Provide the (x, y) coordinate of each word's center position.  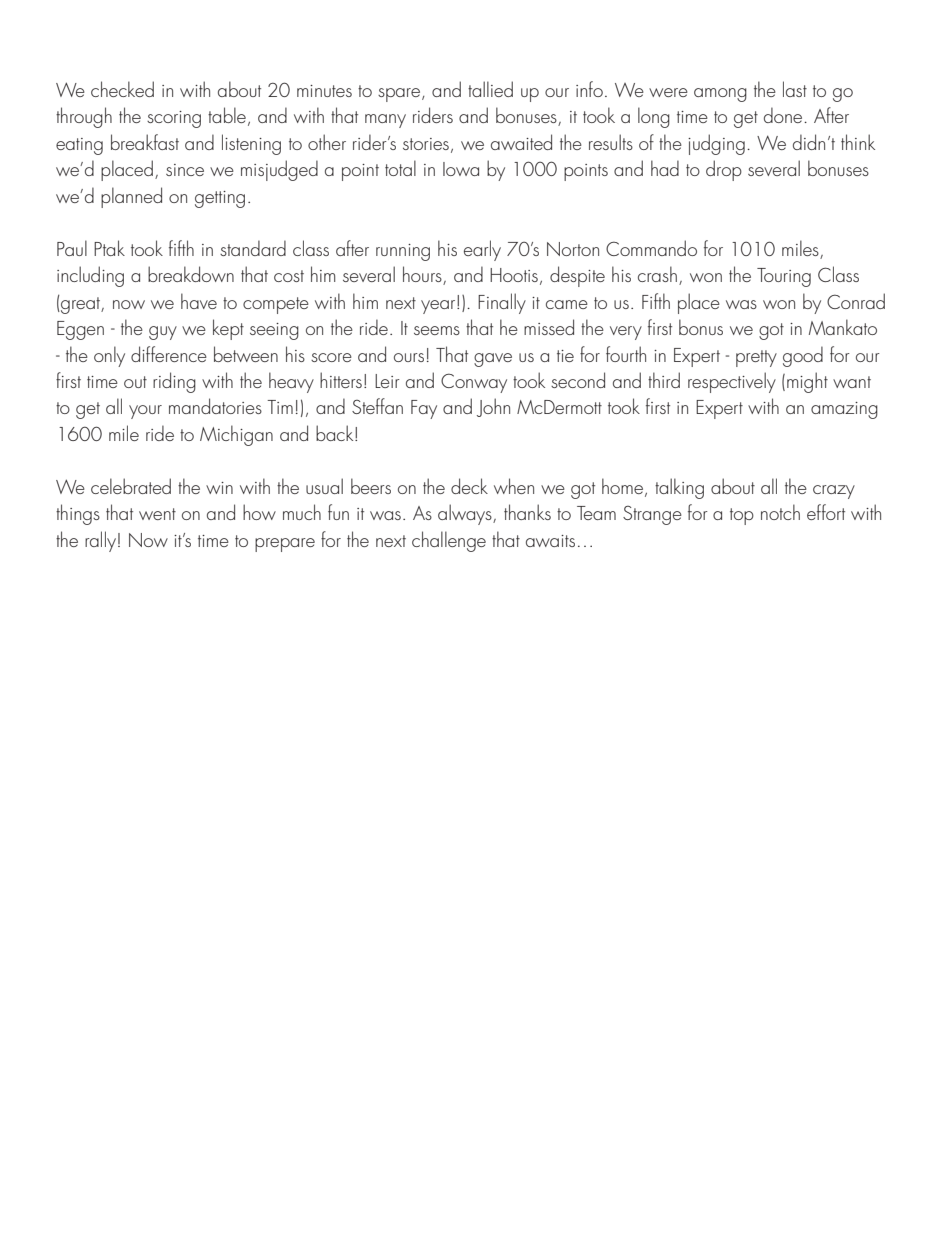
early (482, 250)
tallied (490, 89)
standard (253, 248)
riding (174, 382)
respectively (732, 382)
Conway (474, 383)
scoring (174, 119)
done (784, 115)
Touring (784, 277)
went (157, 514)
